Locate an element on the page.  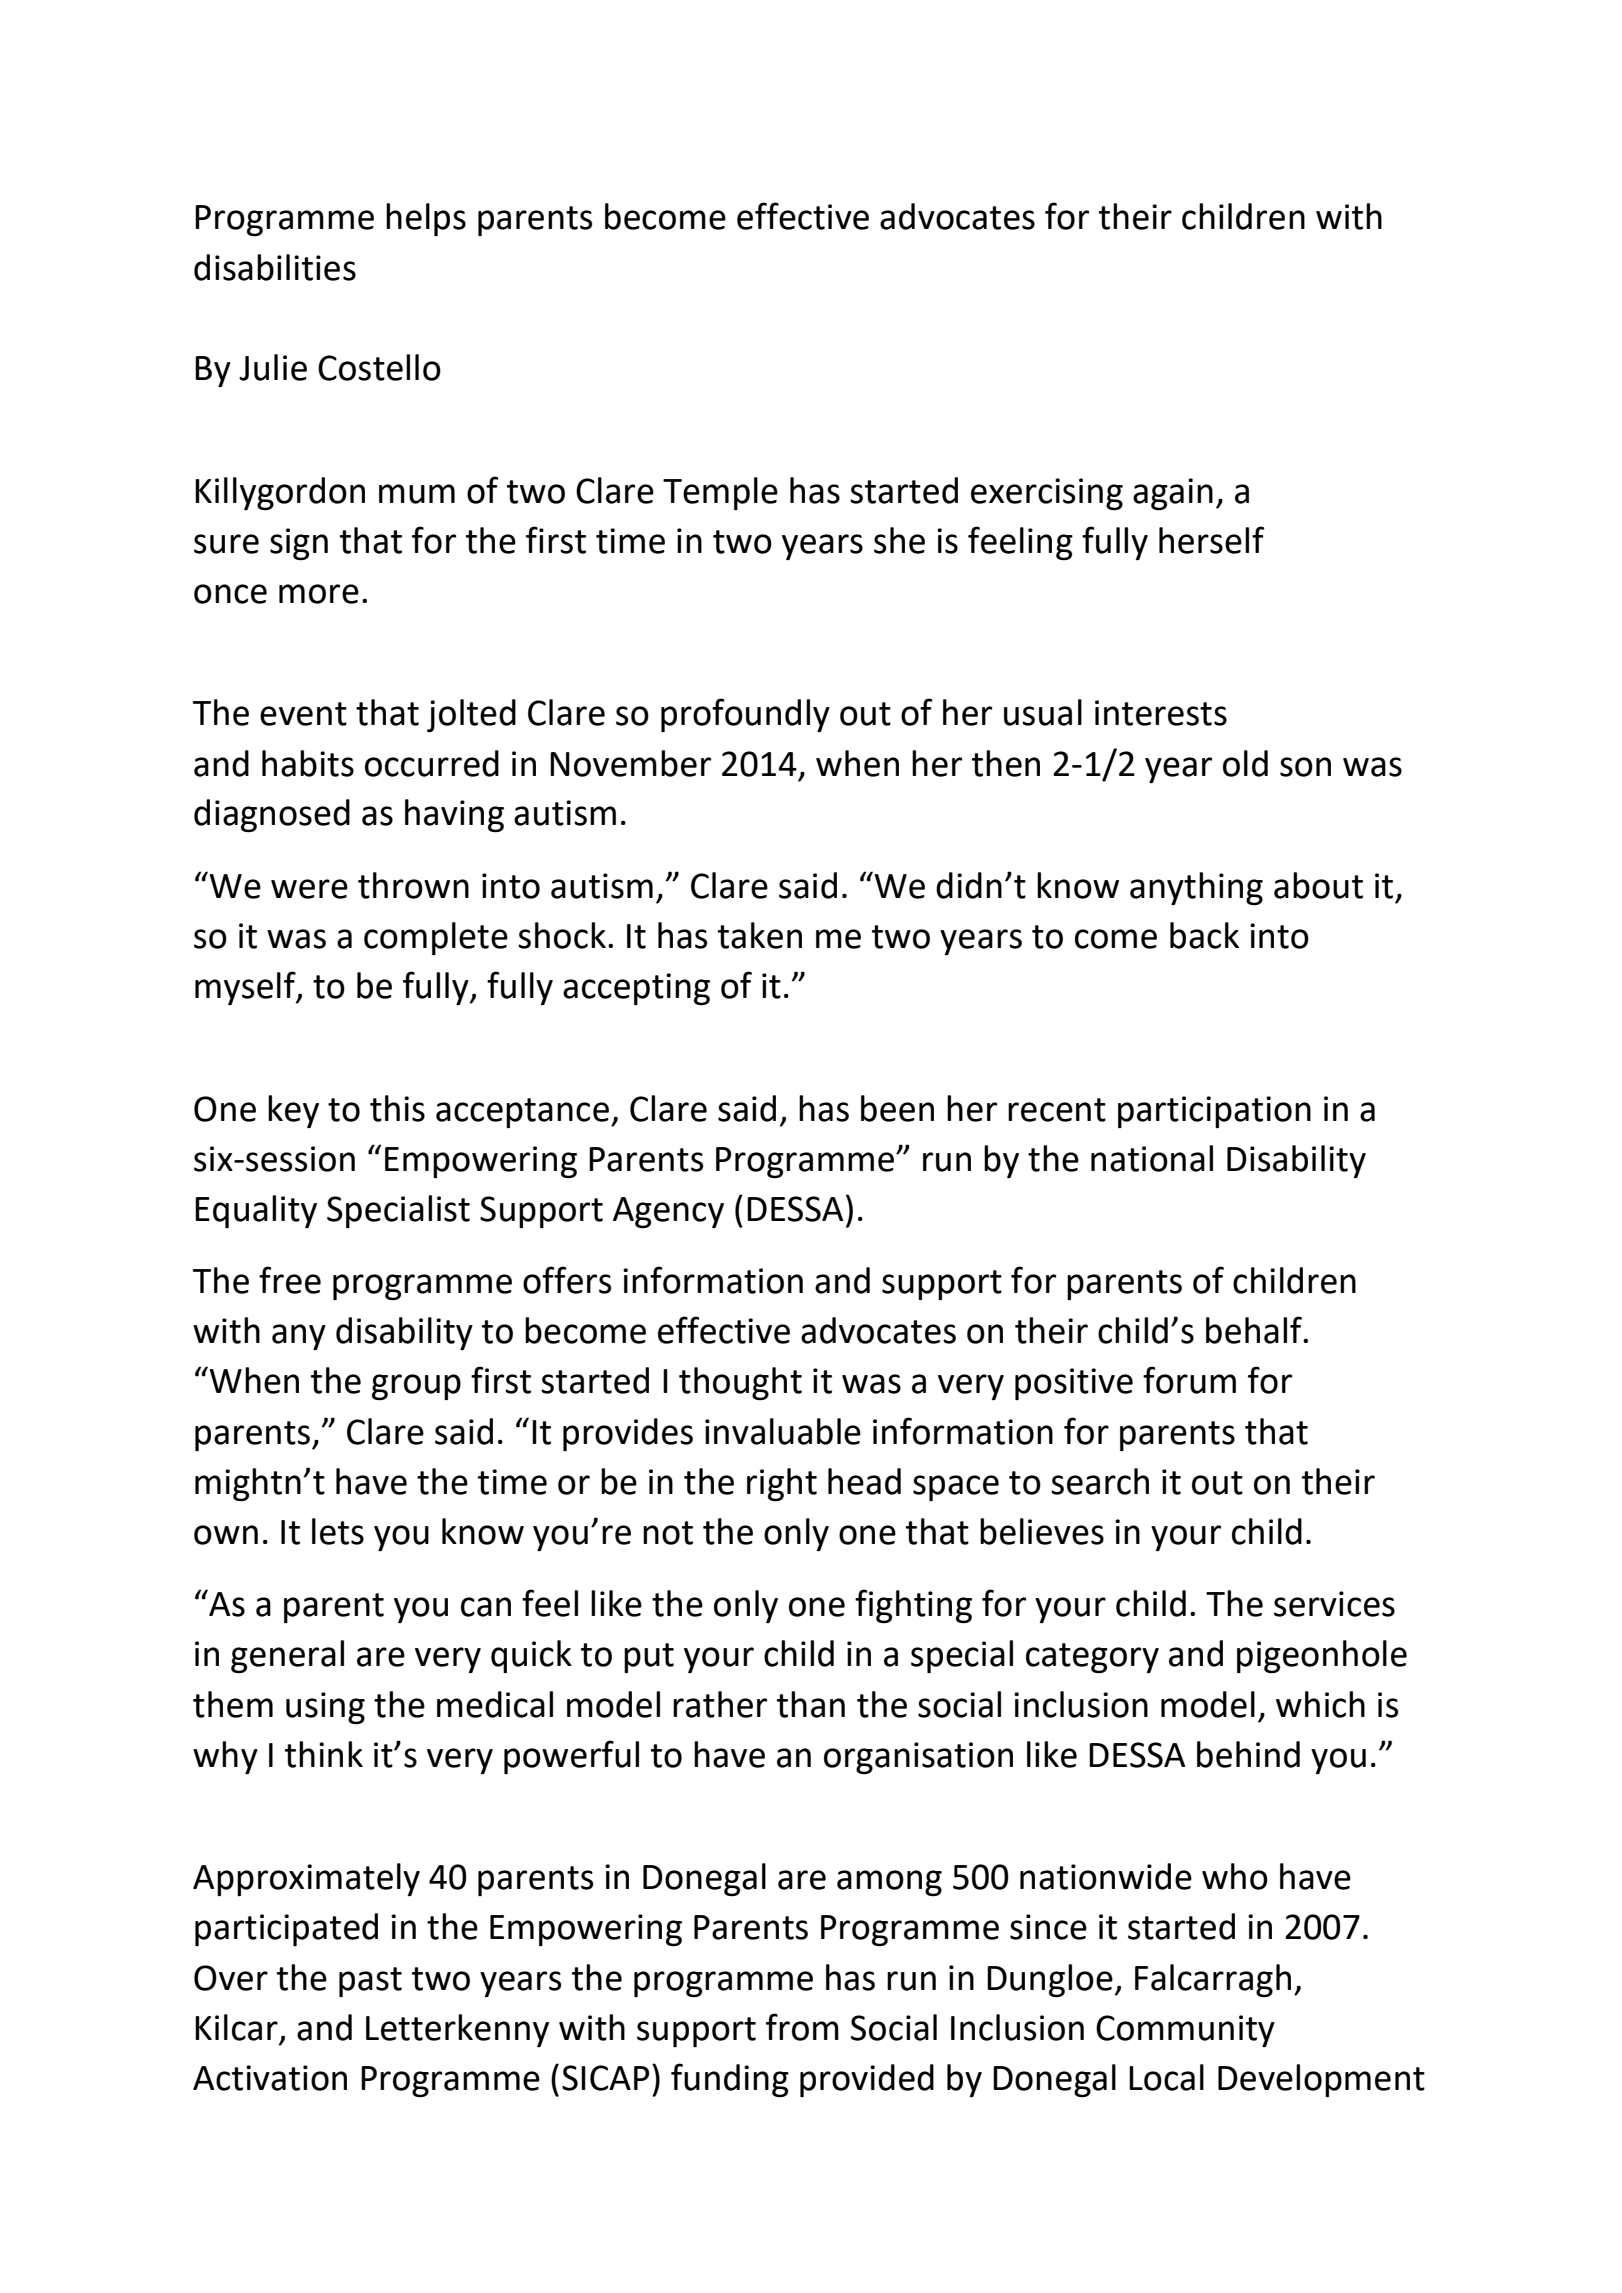
been is located at coordinates (897, 1108).
